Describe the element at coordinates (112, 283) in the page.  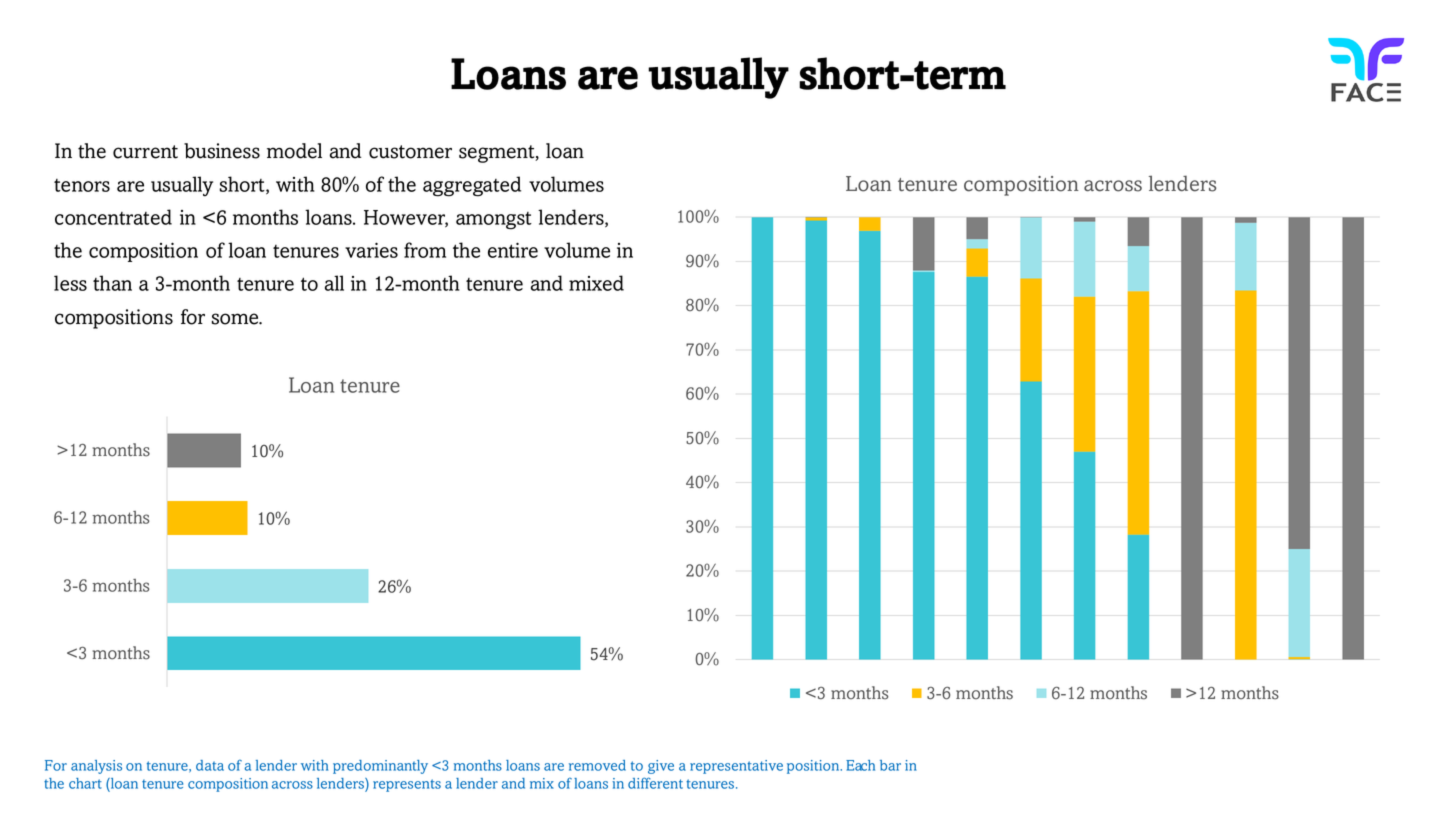
I see `than` at that location.
